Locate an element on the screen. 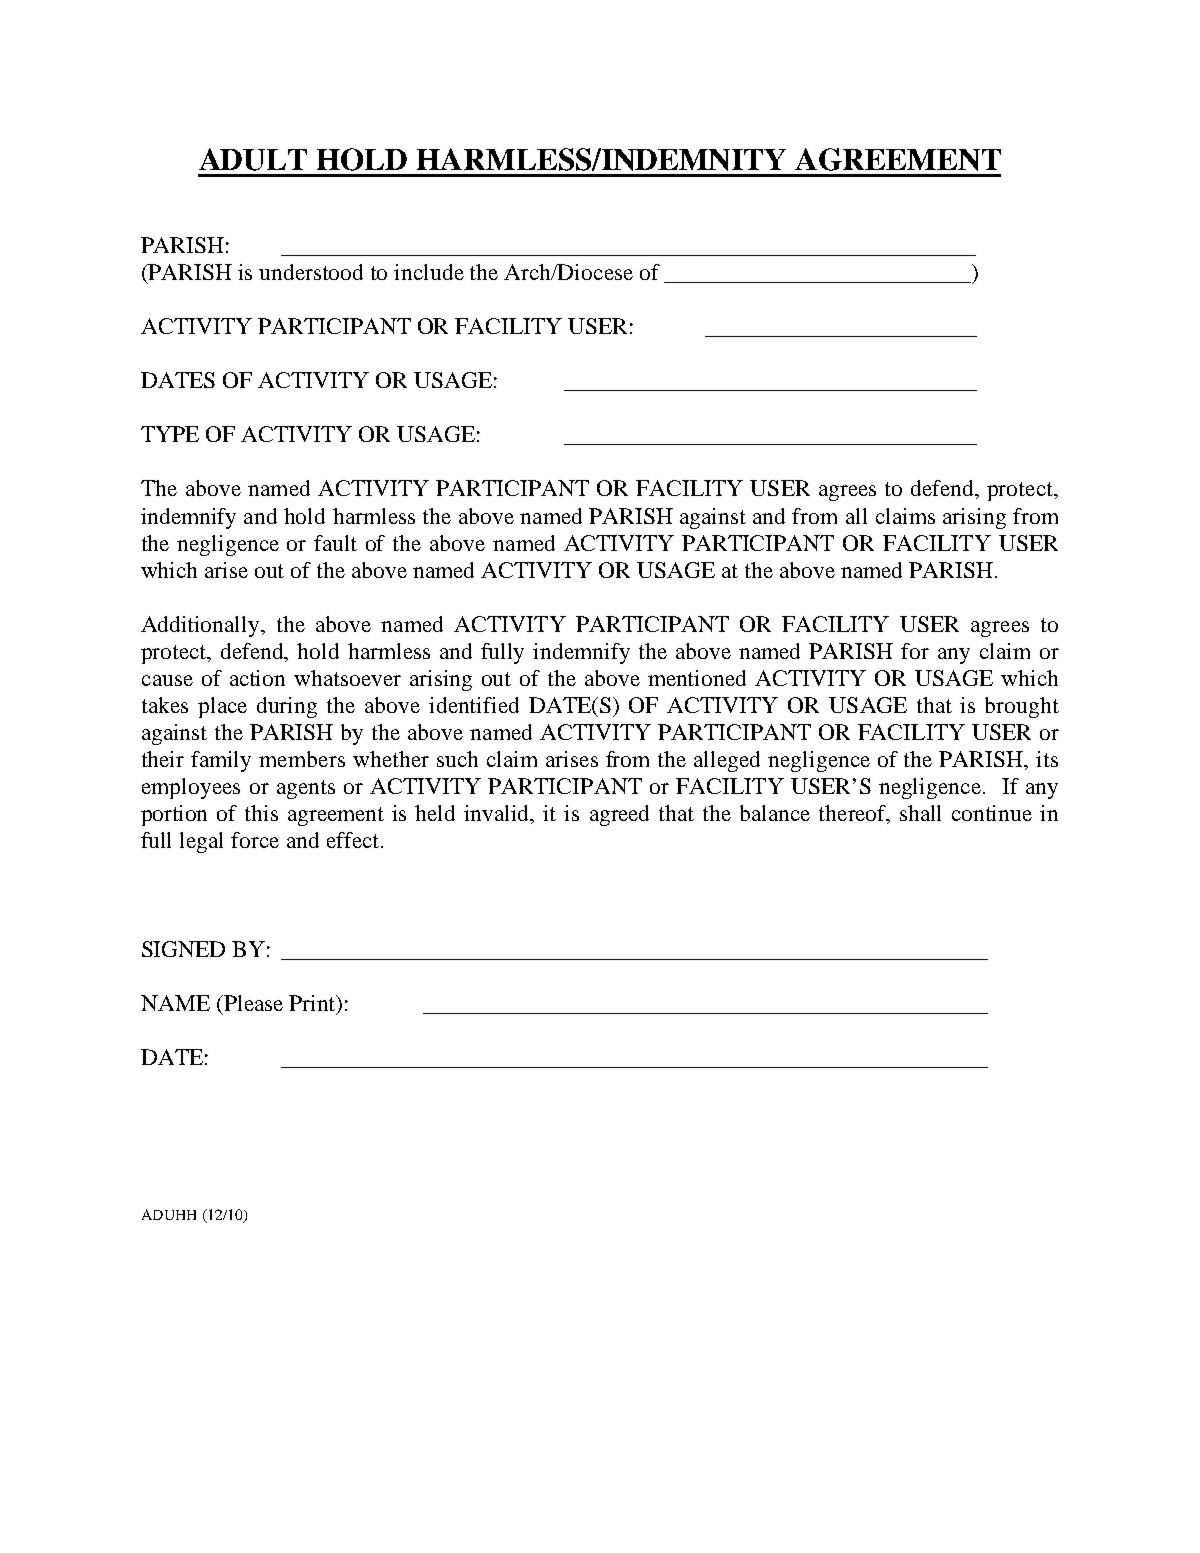 This screenshot has width=1200, height=1553. brought is located at coordinates (1022, 707).
